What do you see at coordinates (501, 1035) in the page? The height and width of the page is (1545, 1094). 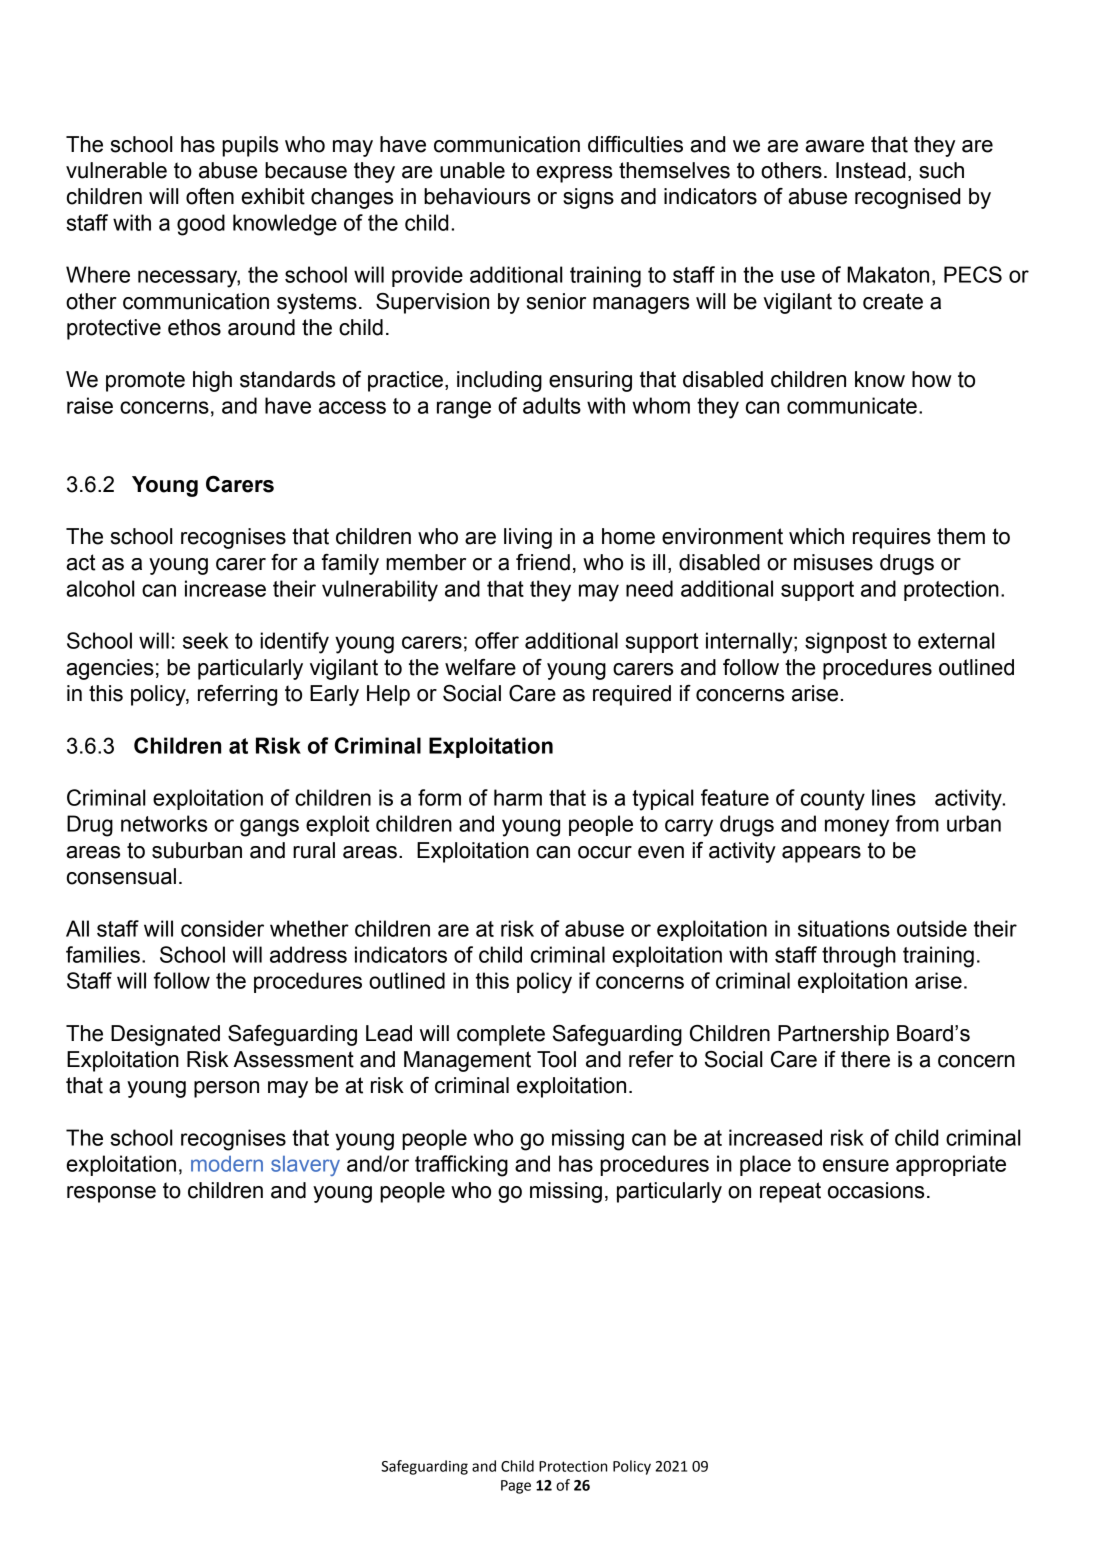 I see `complete` at bounding box center [501, 1035].
